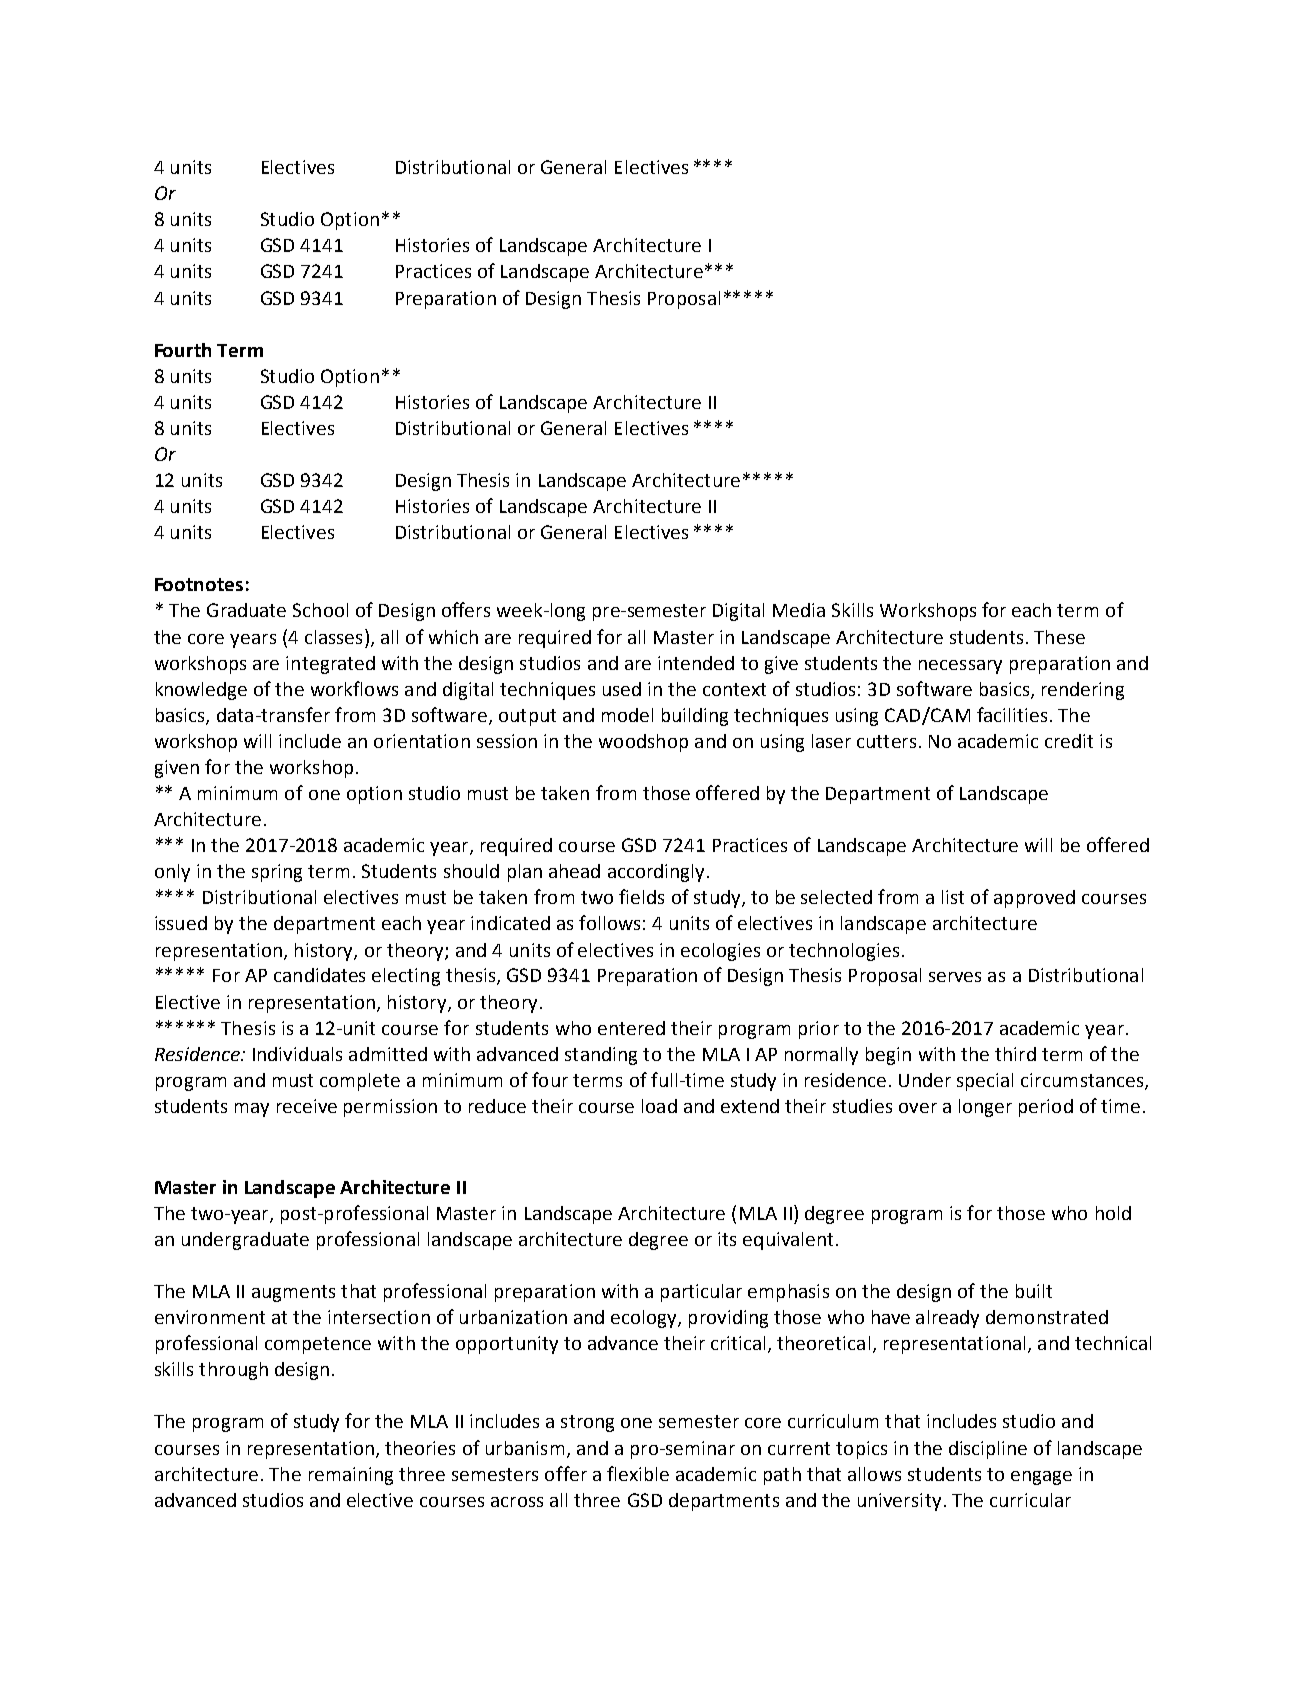 The image size is (1307, 1692). What do you see at coordinates (1041, 1478) in the image?
I see `engage` at bounding box center [1041, 1478].
